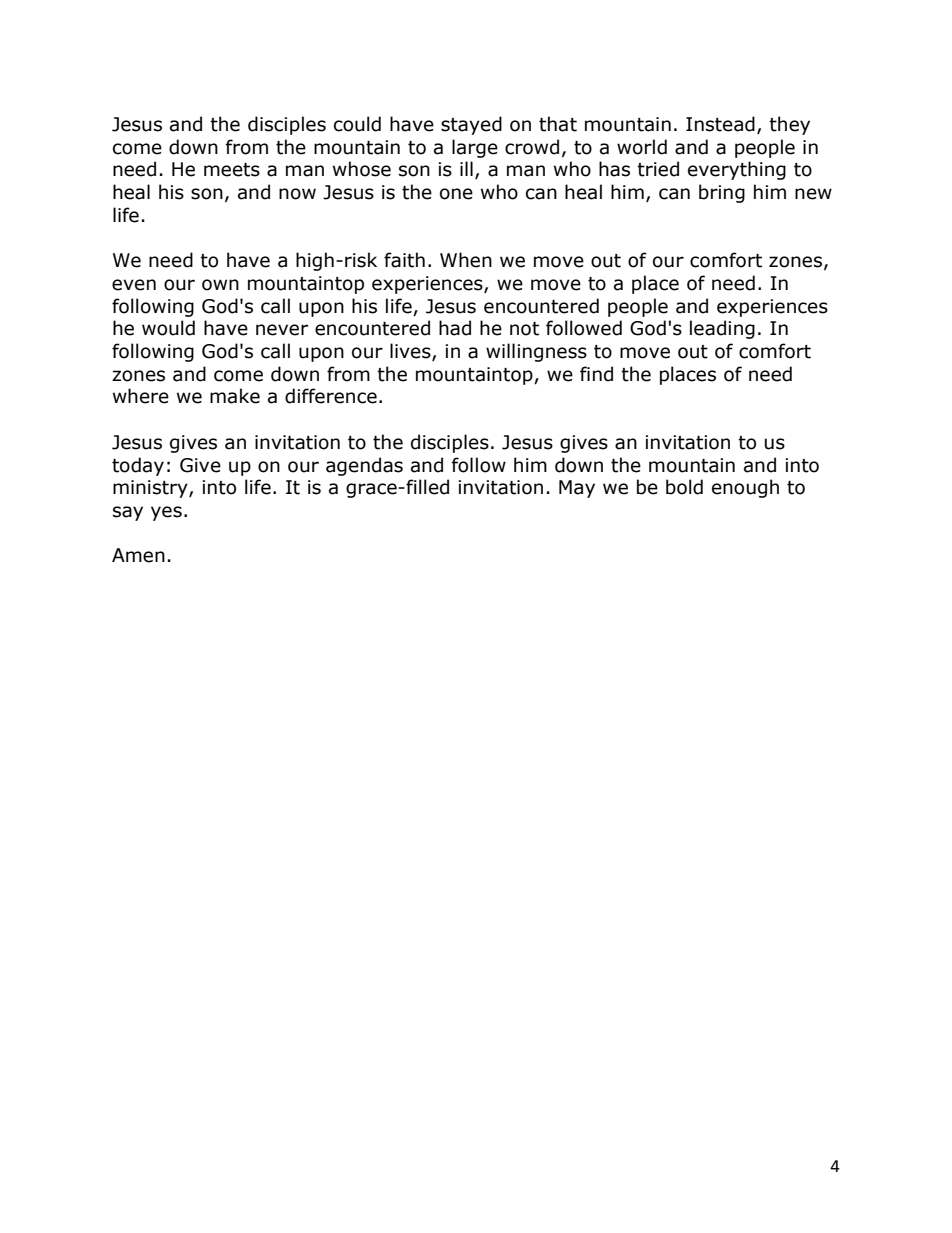  Describe the element at coordinates (331, 396) in the document. I see `difference` at that location.
